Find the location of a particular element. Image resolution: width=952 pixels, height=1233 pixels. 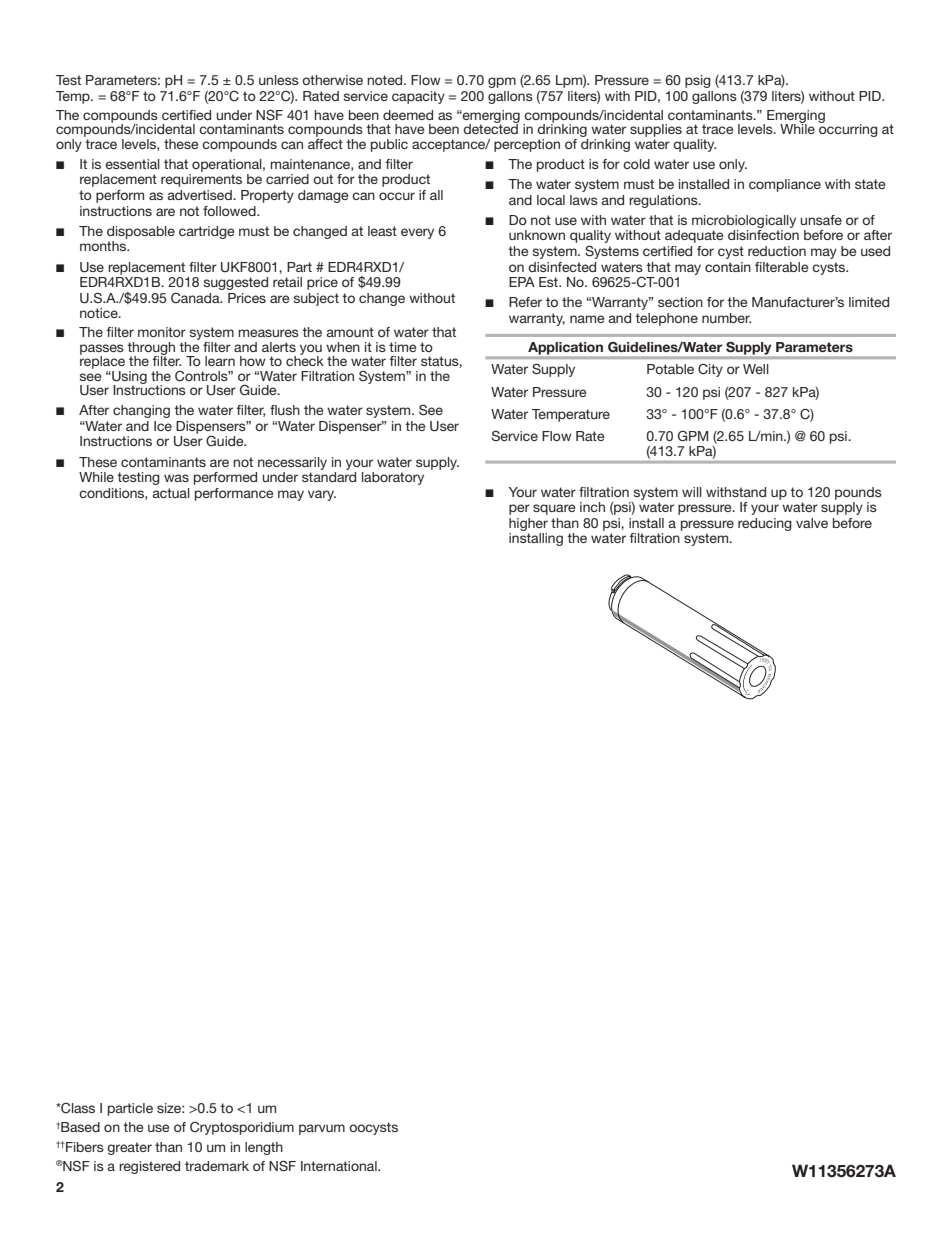

essential is located at coordinates (132, 164).
